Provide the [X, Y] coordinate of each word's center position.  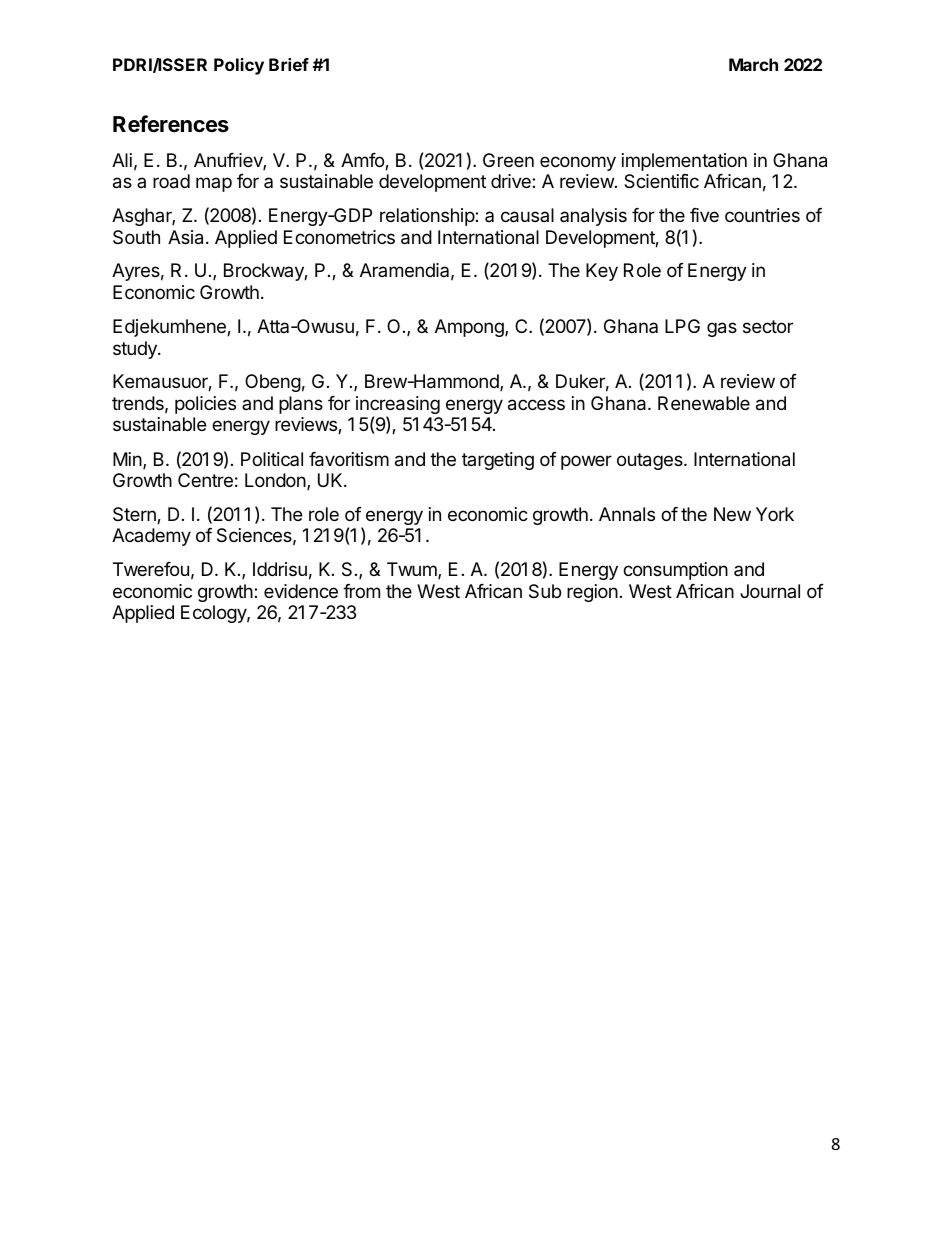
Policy [239, 66]
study [136, 350]
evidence [301, 591]
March [753, 64]
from [361, 591]
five [704, 215]
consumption [675, 571]
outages [651, 461]
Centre [205, 480]
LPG [682, 326]
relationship [428, 217]
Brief [289, 64]
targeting [498, 461]
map [214, 184]
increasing [398, 406]
